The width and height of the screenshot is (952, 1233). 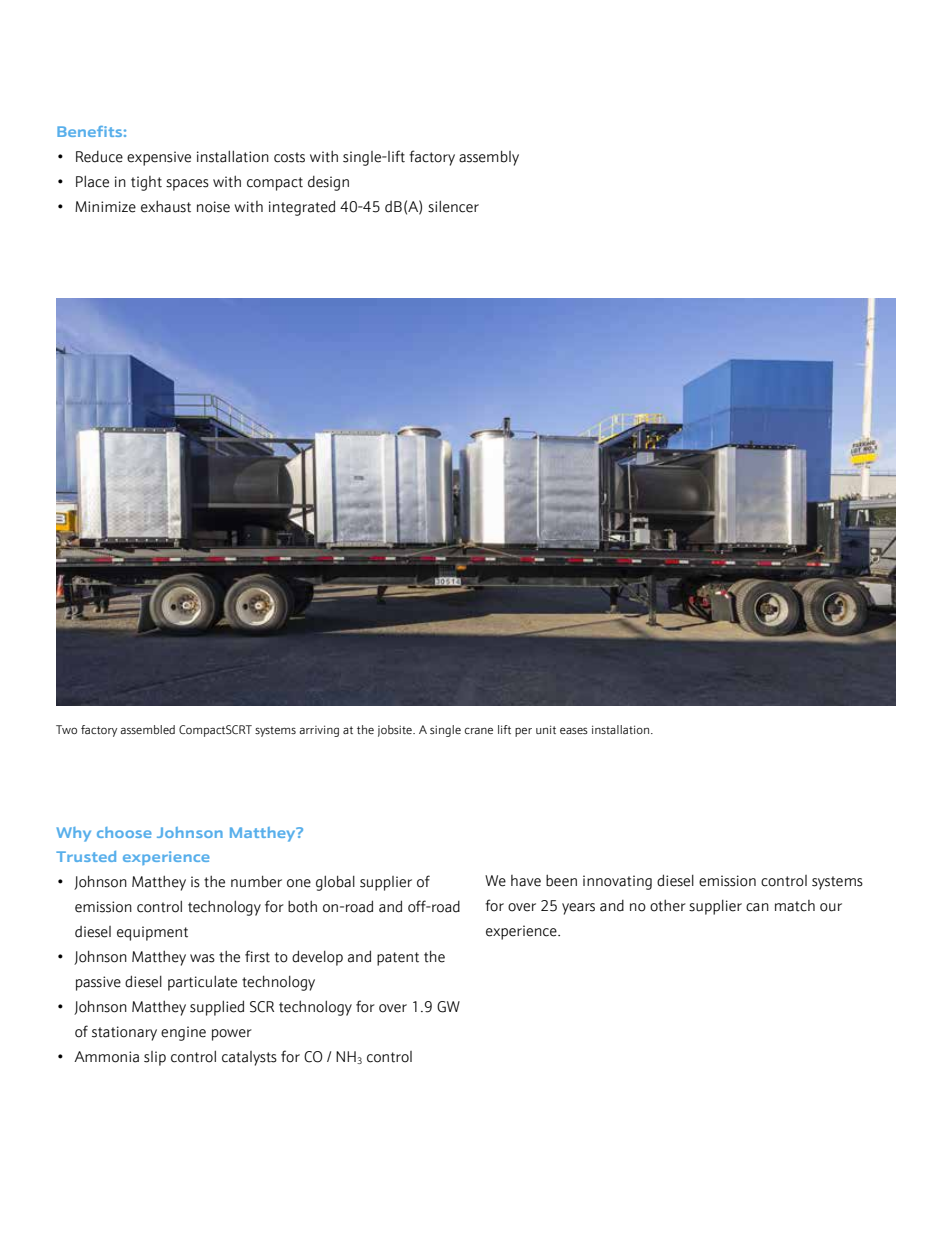 What do you see at coordinates (183, 1033) in the screenshot?
I see `engine` at bounding box center [183, 1033].
